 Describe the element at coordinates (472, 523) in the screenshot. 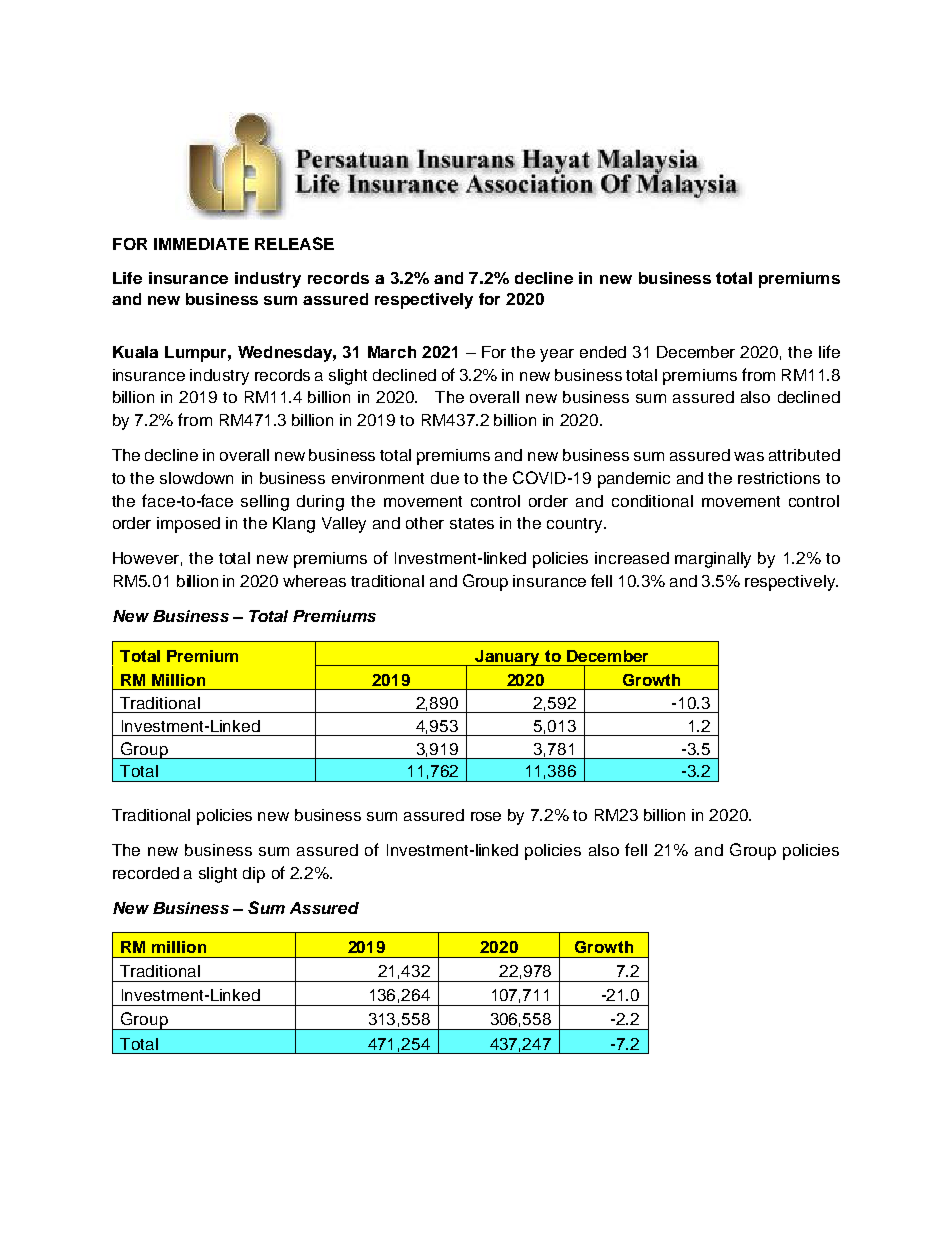

I see `states` at that location.
